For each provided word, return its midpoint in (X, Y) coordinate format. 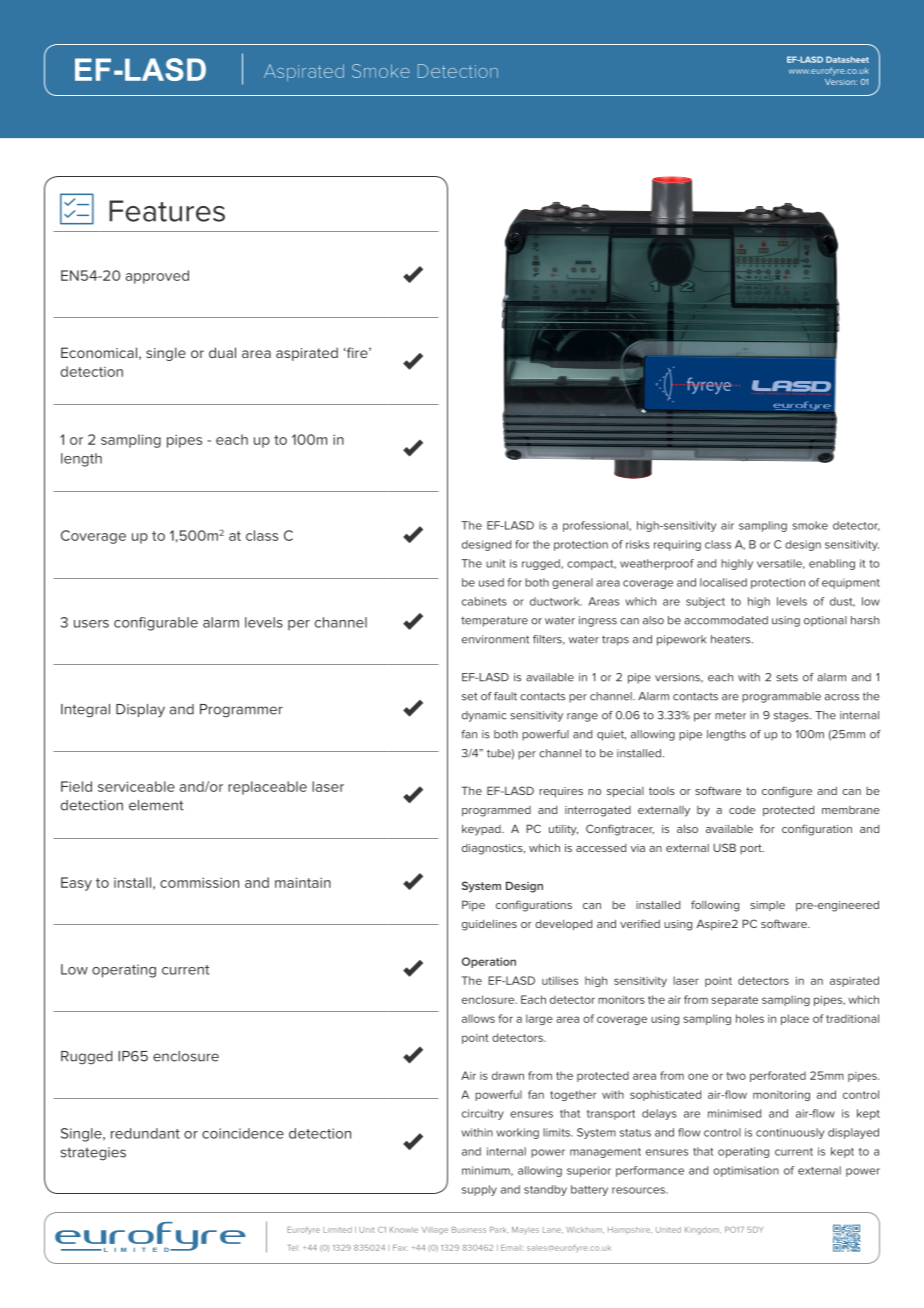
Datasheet (847, 59)
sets (787, 677)
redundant (145, 1133)
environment (495, 639)
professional (596, 526)
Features (167, 211)
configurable (156, 624)
